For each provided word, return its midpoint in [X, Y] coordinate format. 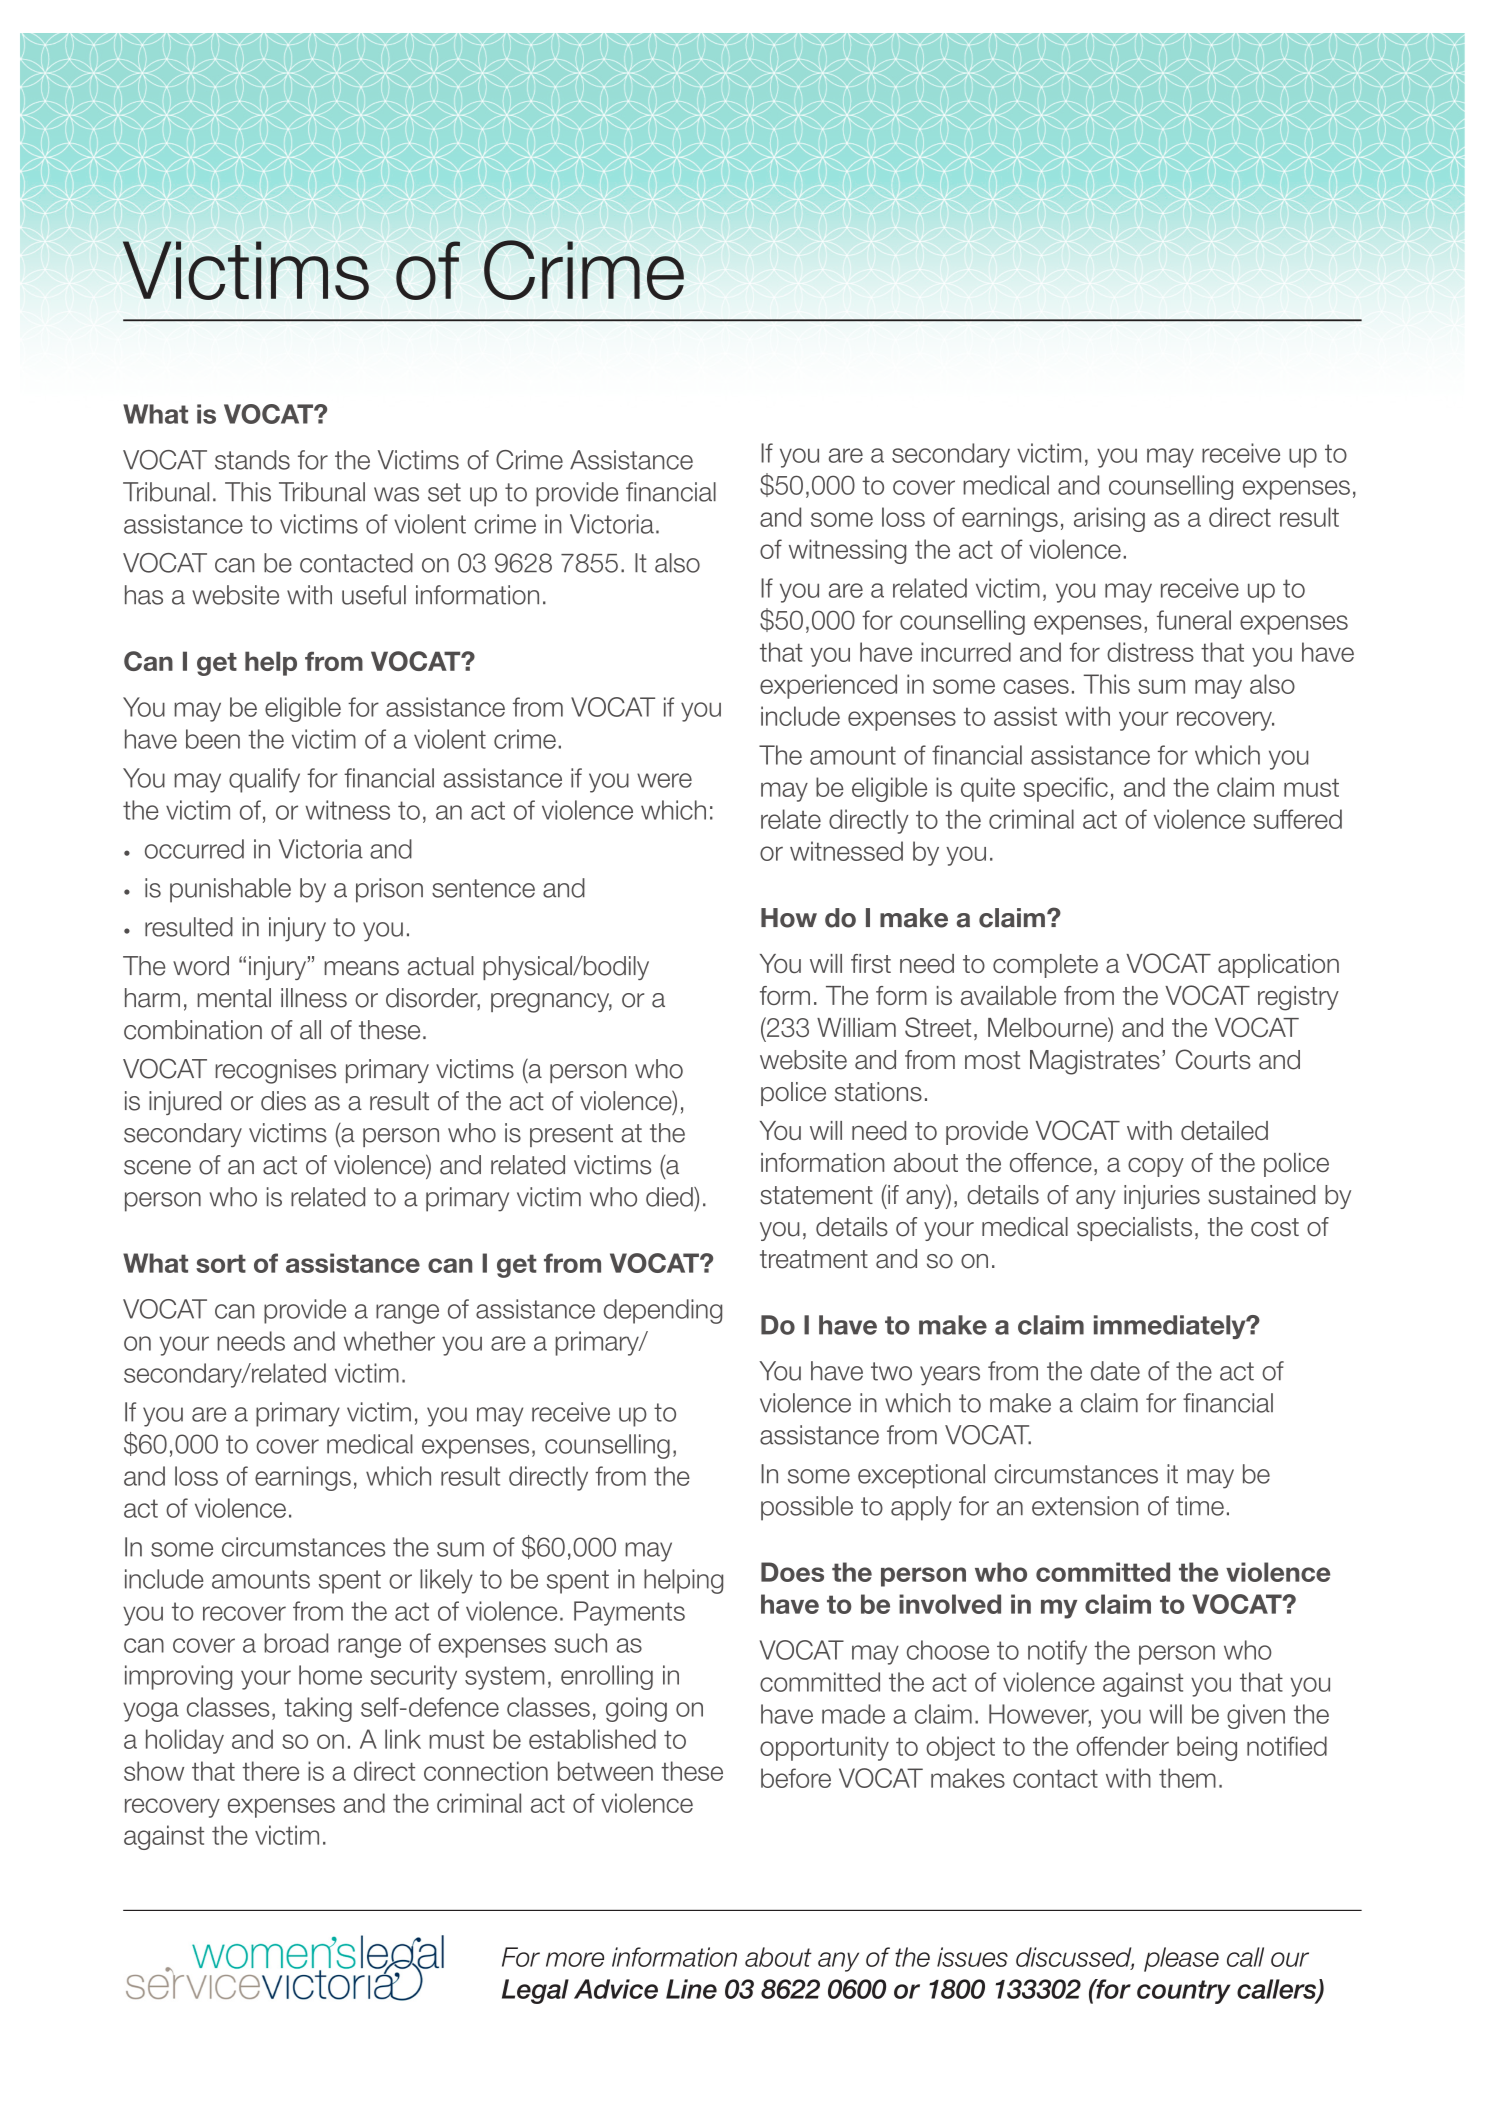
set [444, 492]
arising [1109, 519]
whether [389, 1341]
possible [807, 1508]
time [1200, 1506]
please [1181, 1959]
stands [252, 460]
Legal [535, 1991]
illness [314, 998]
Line [691, 1989]
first [871, 963]
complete [1045, 966]
